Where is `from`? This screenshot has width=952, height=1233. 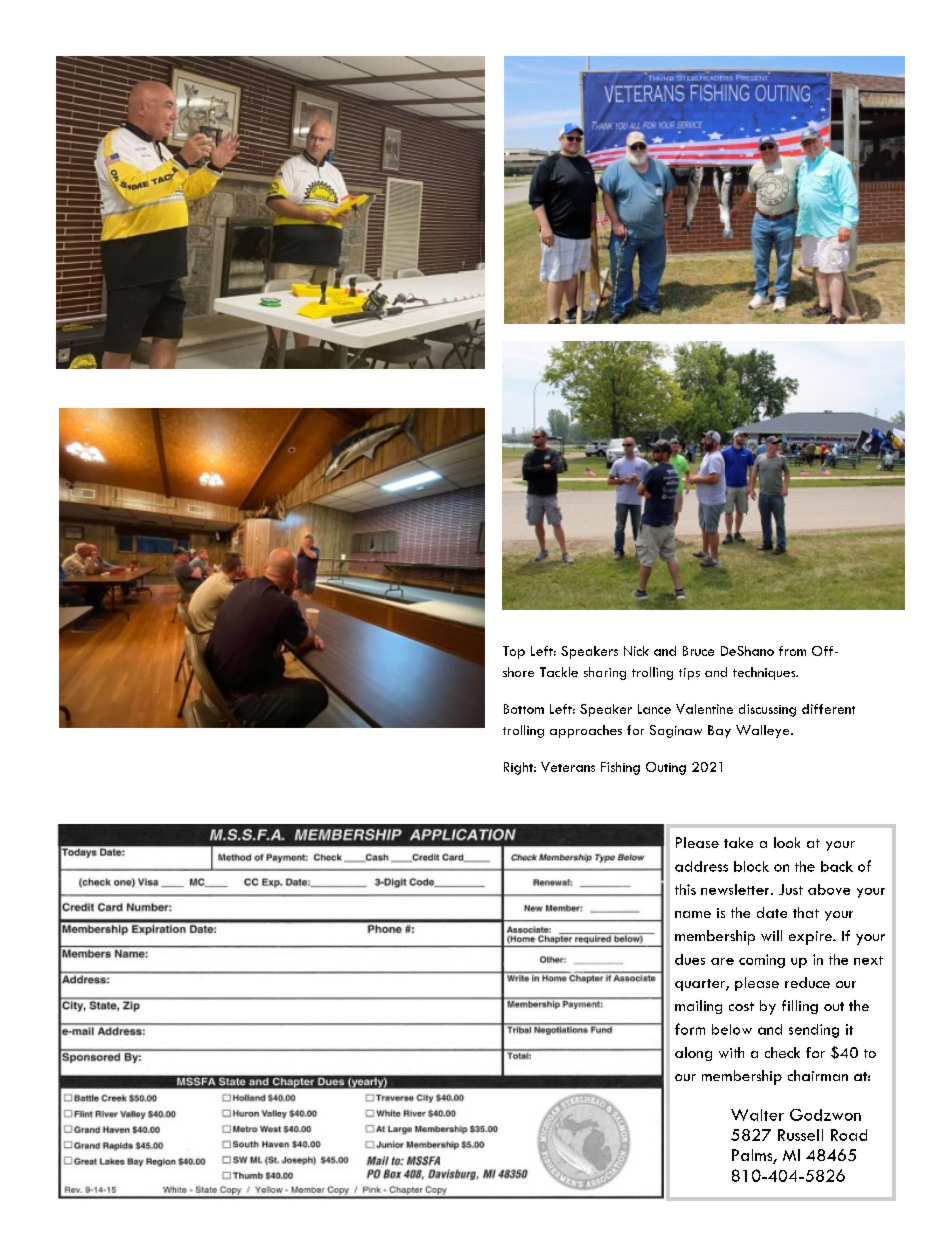
from is located at coordinates (792, 651).
